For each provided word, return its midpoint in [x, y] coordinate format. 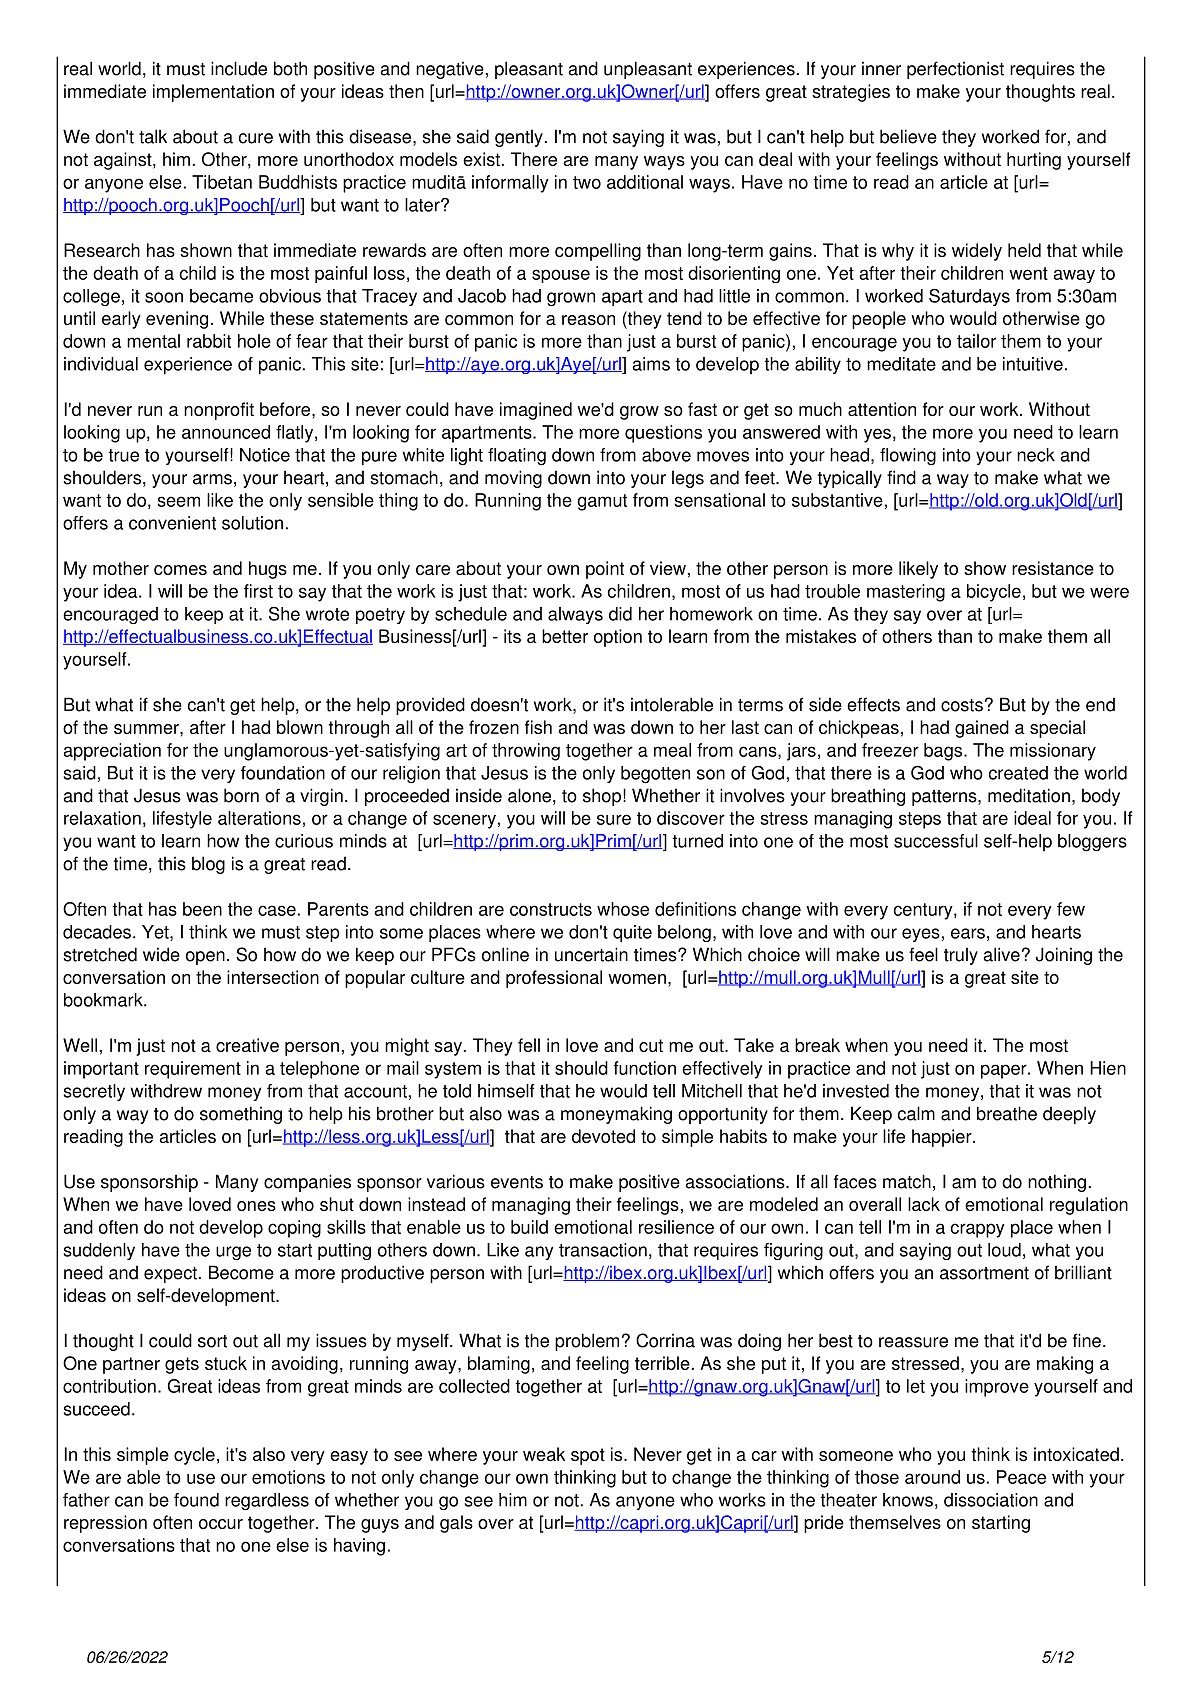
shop [602, 797]
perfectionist [955, 70]
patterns [945, 798]
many [616, 163]
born [241, 795]
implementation [213, 93]
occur [221, 1524]
